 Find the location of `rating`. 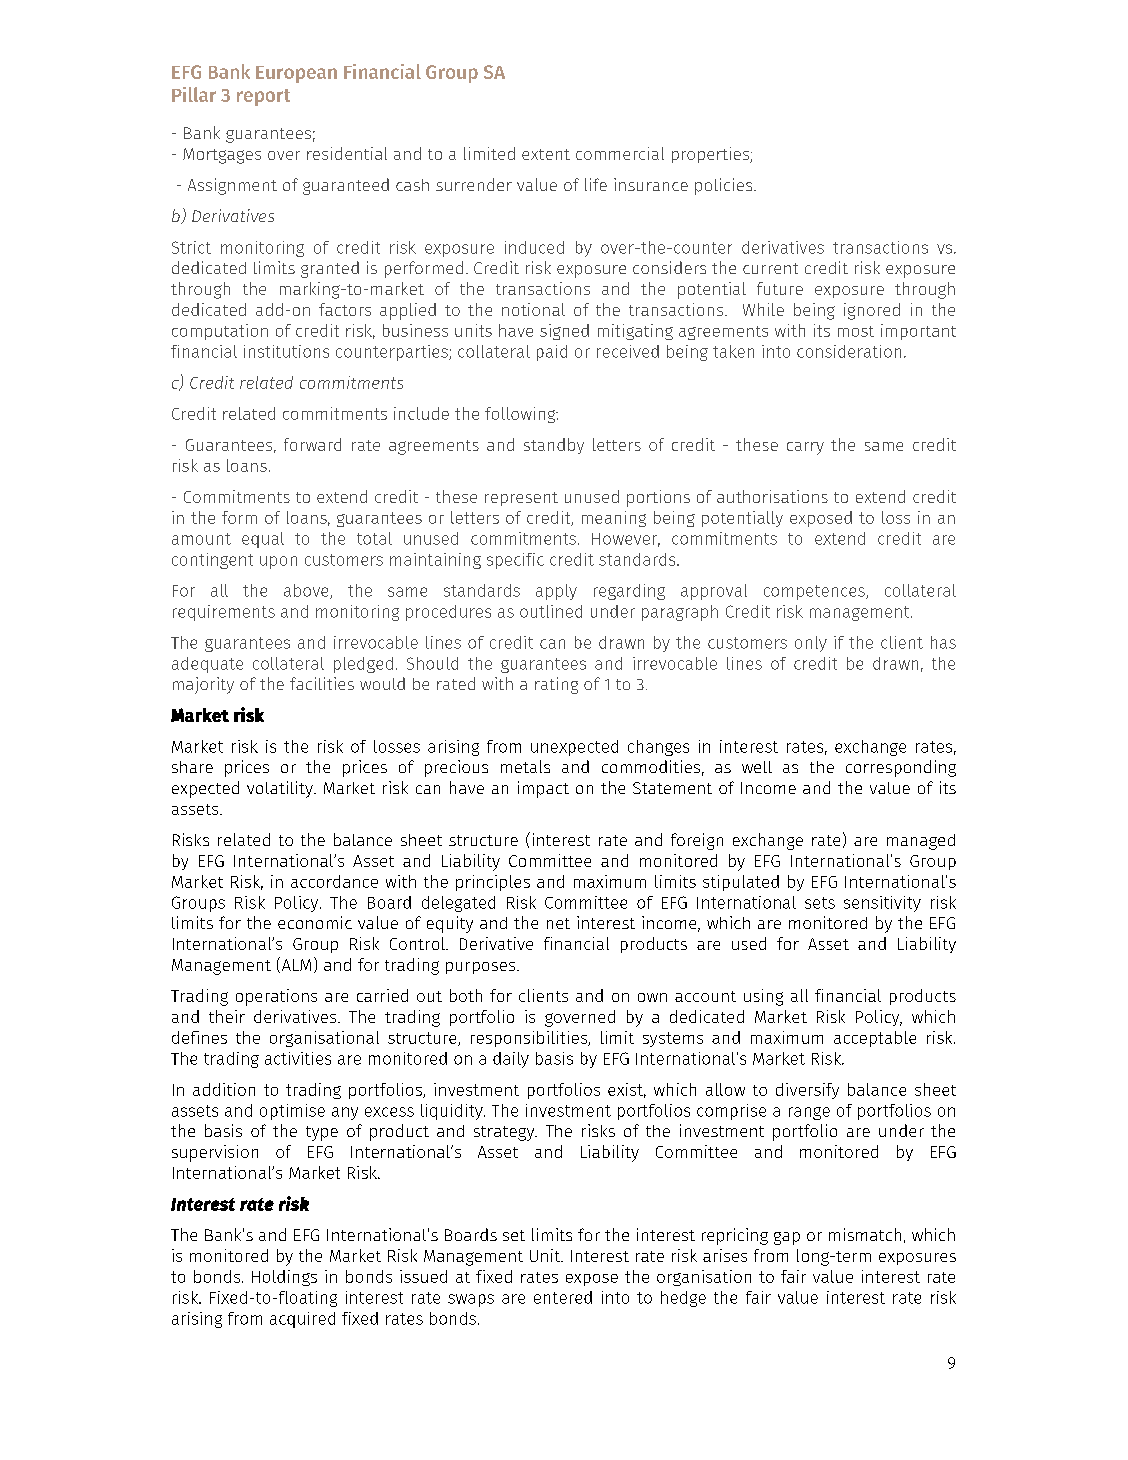

rating is located at coordinates (556, 685).
